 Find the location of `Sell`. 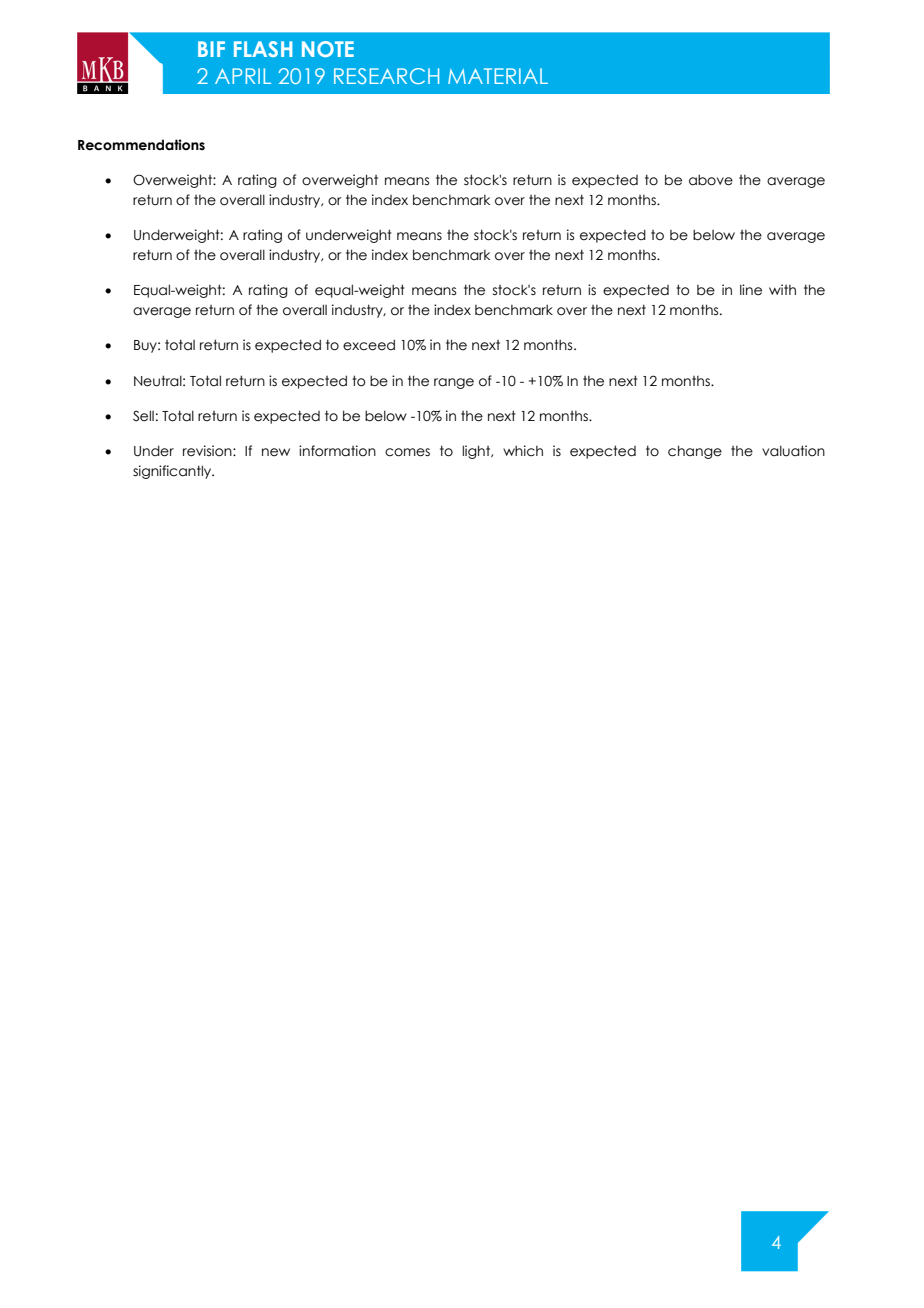

Sell is located at coordinates (143, 416).
